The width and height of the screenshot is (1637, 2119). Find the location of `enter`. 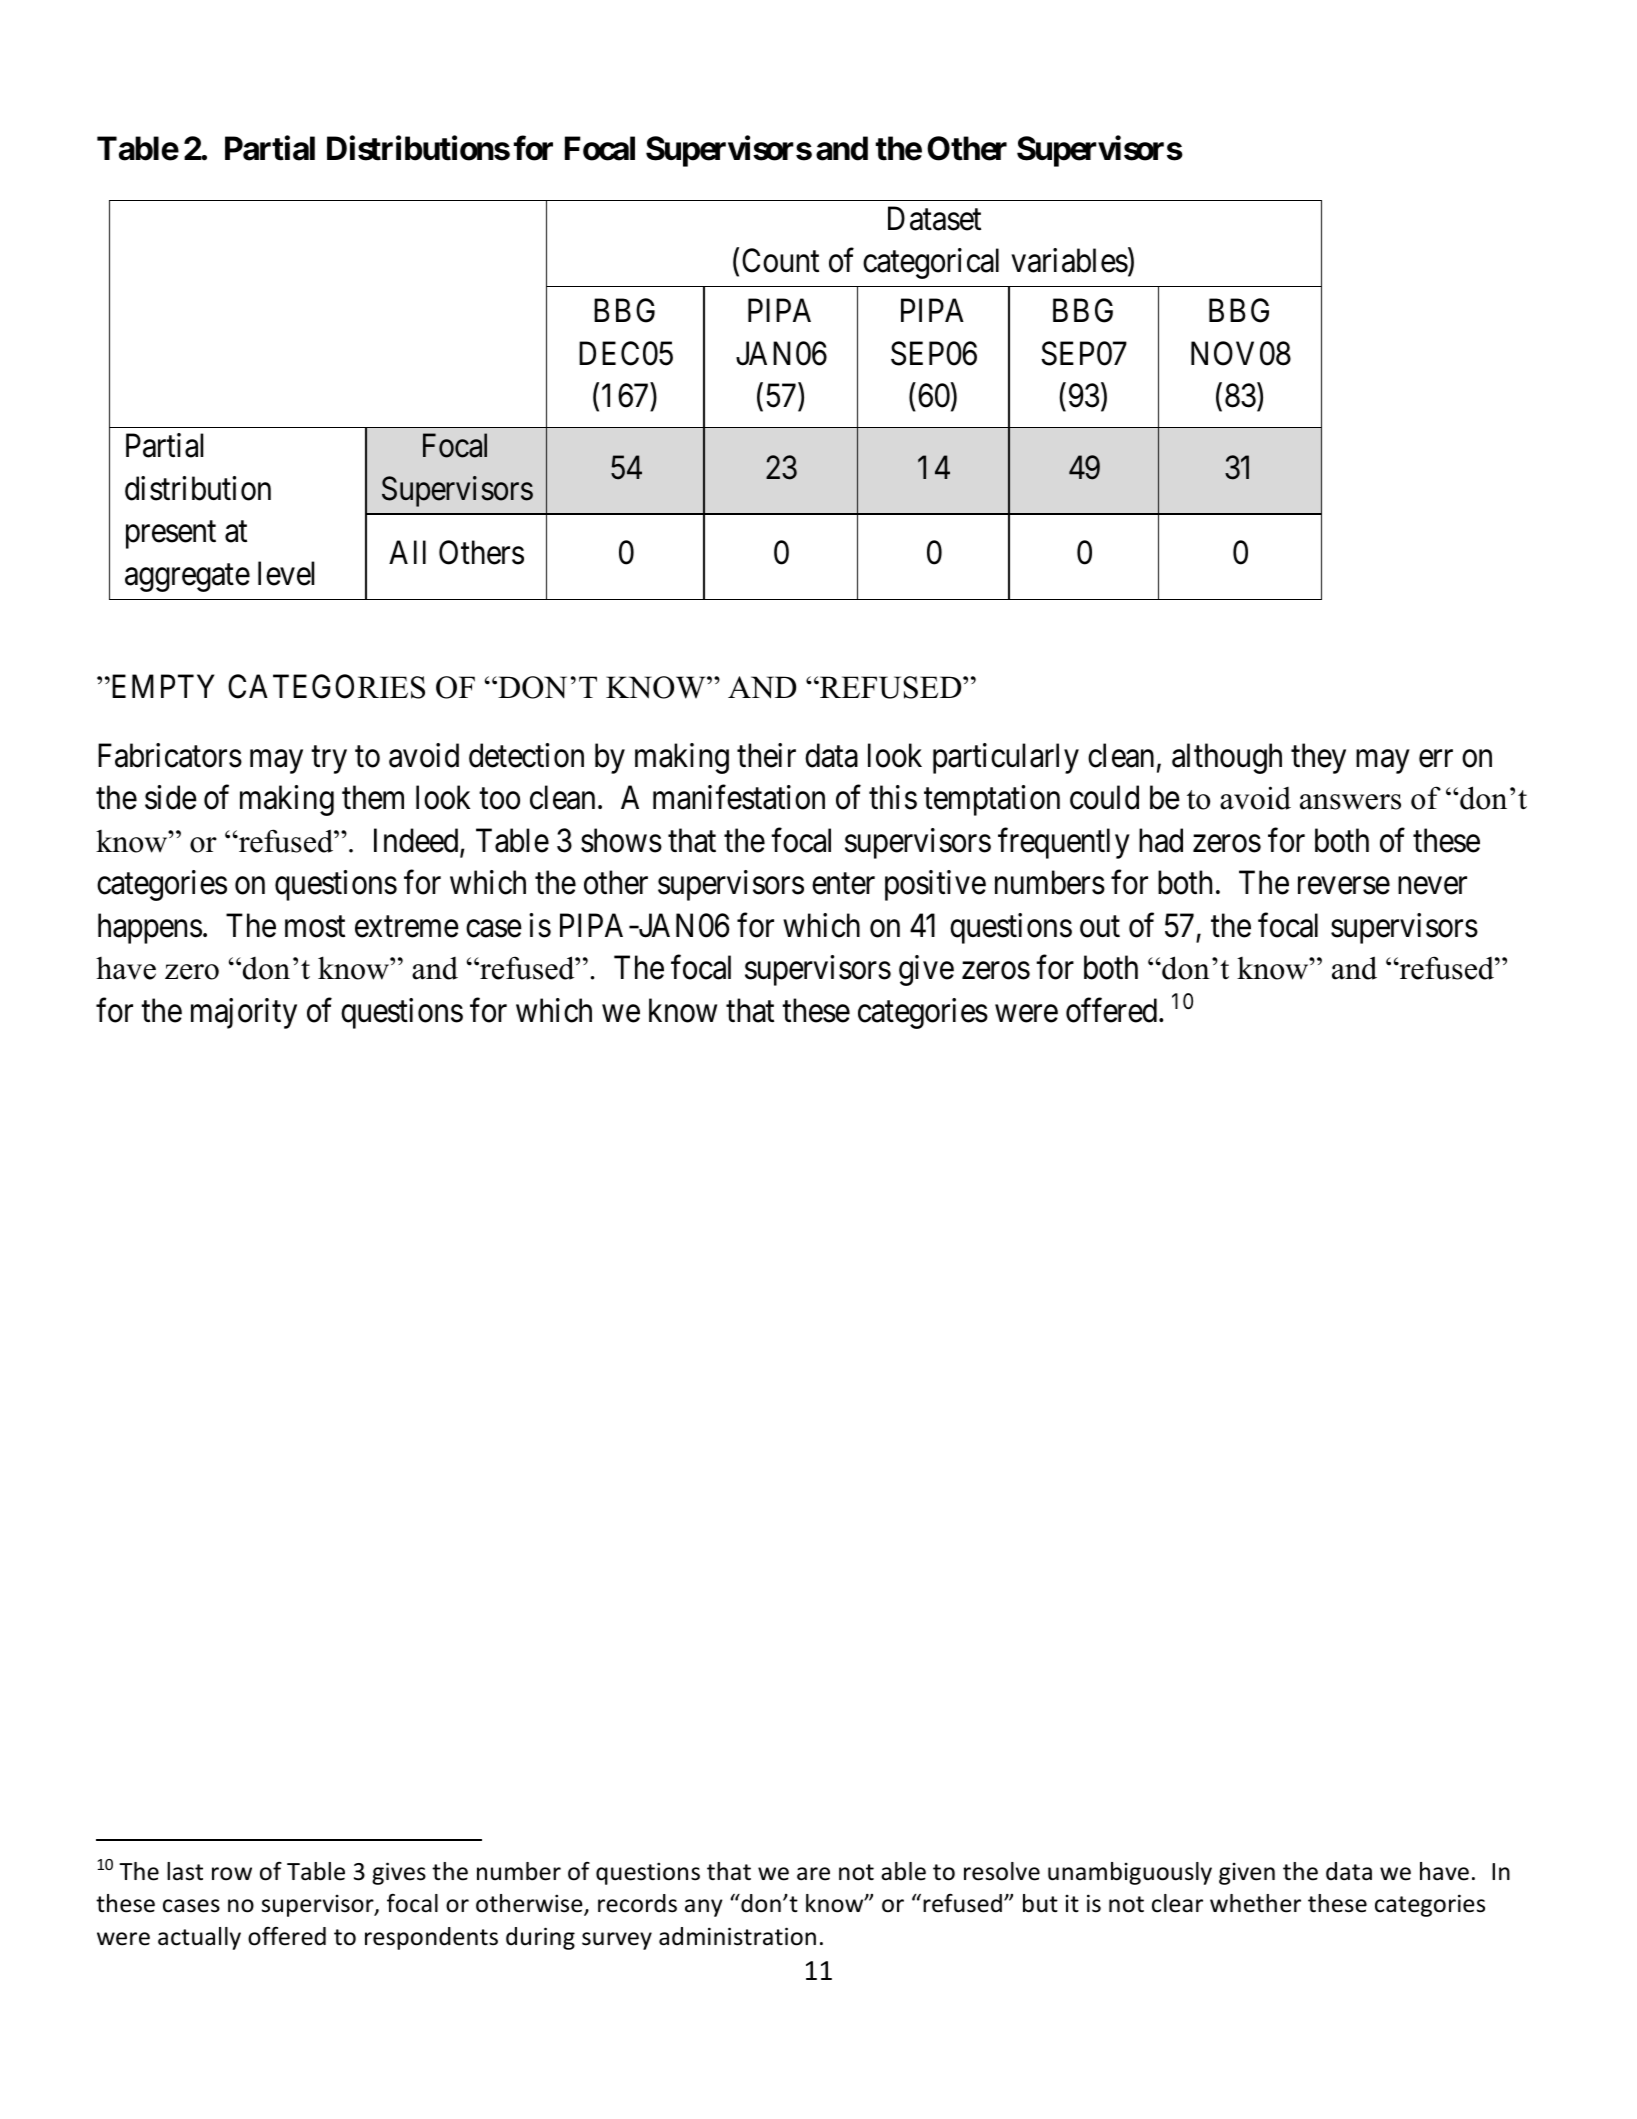

enter is located at coordinates (843, 884).
